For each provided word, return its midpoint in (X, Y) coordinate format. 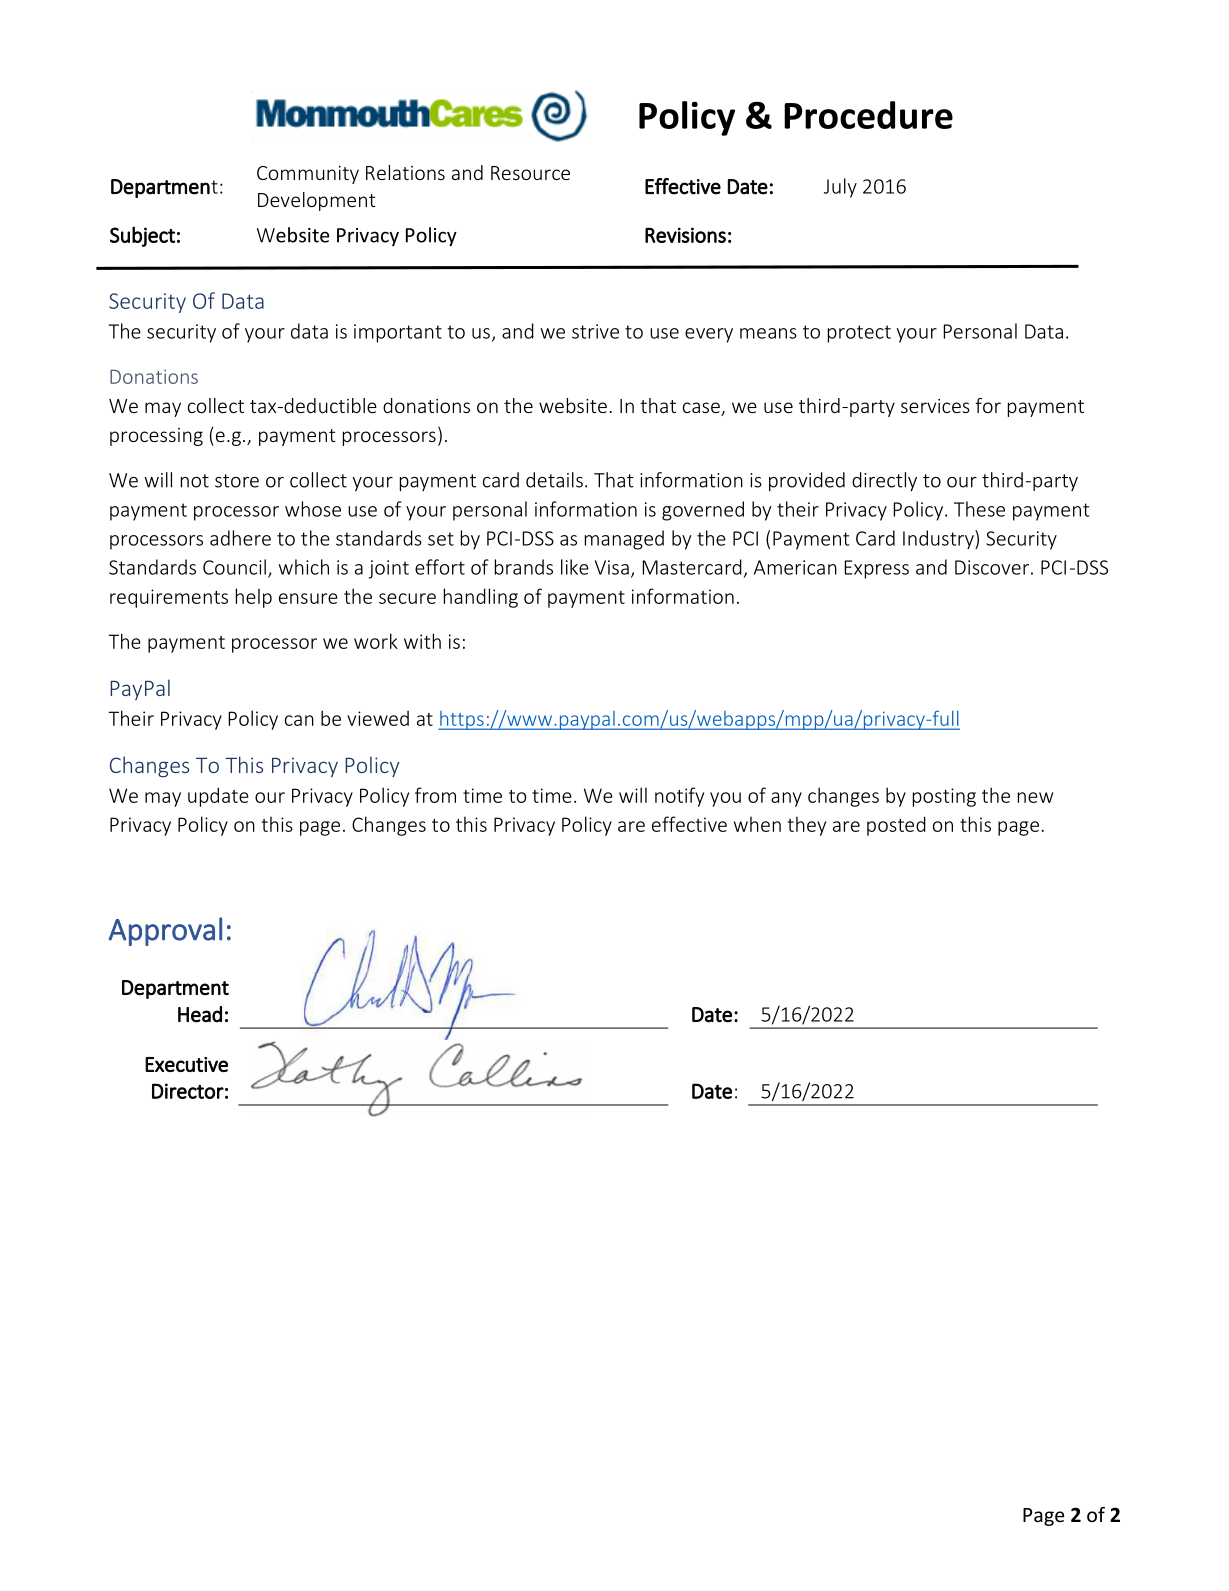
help (254, 598)
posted (896, 826)
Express (876, 569)
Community (308, 175)
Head (200, 1014)
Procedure (868, 115)
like (575, 567)
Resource (530, 173)
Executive (186, 1064)
